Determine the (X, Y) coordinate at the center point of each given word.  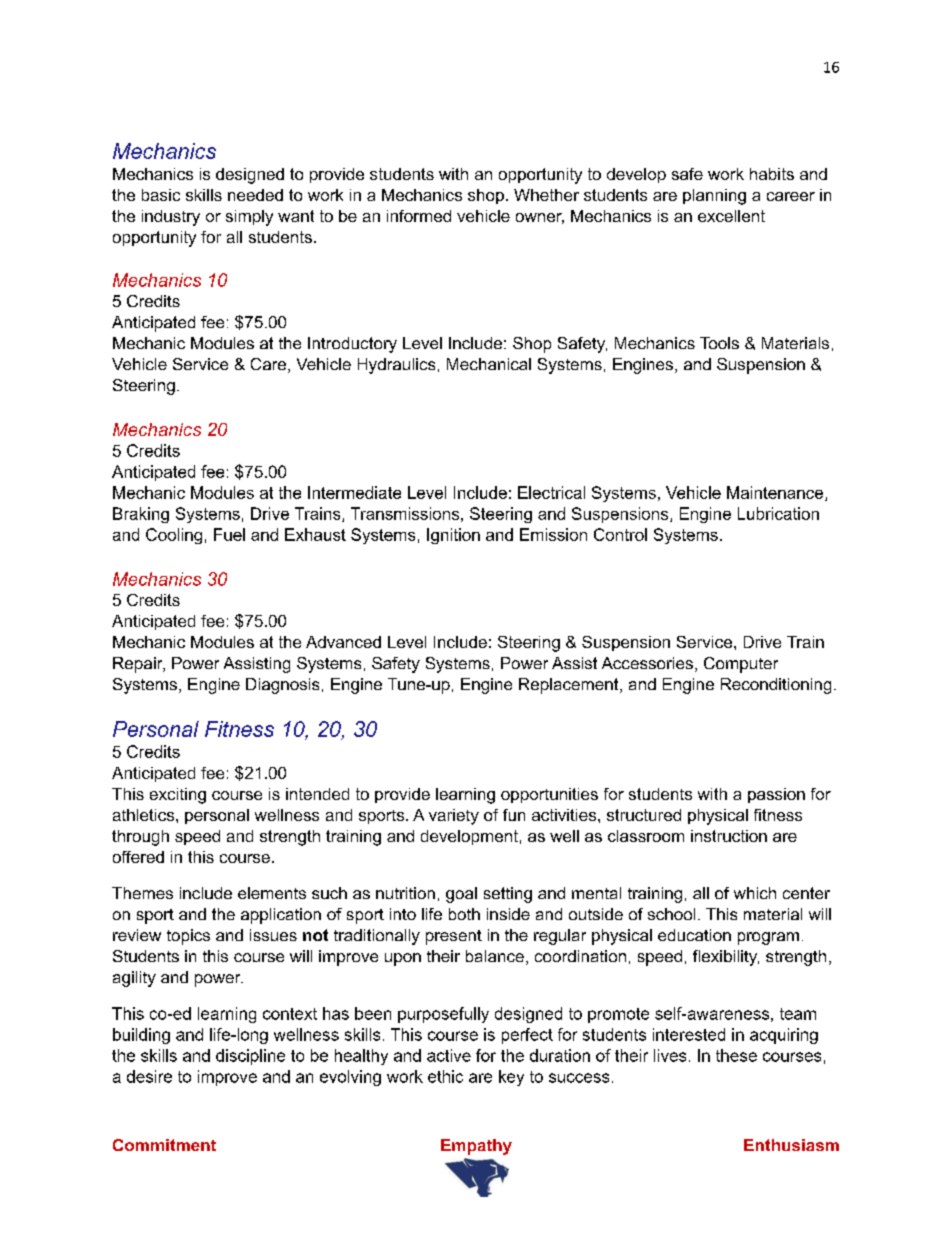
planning (714, 197)
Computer (741, 665)
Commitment (164, 1145)
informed (419, 216)
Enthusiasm (791, 1145)
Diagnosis (282, 686)
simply (249, 218)
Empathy (476, 1147)
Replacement (570, 686)
